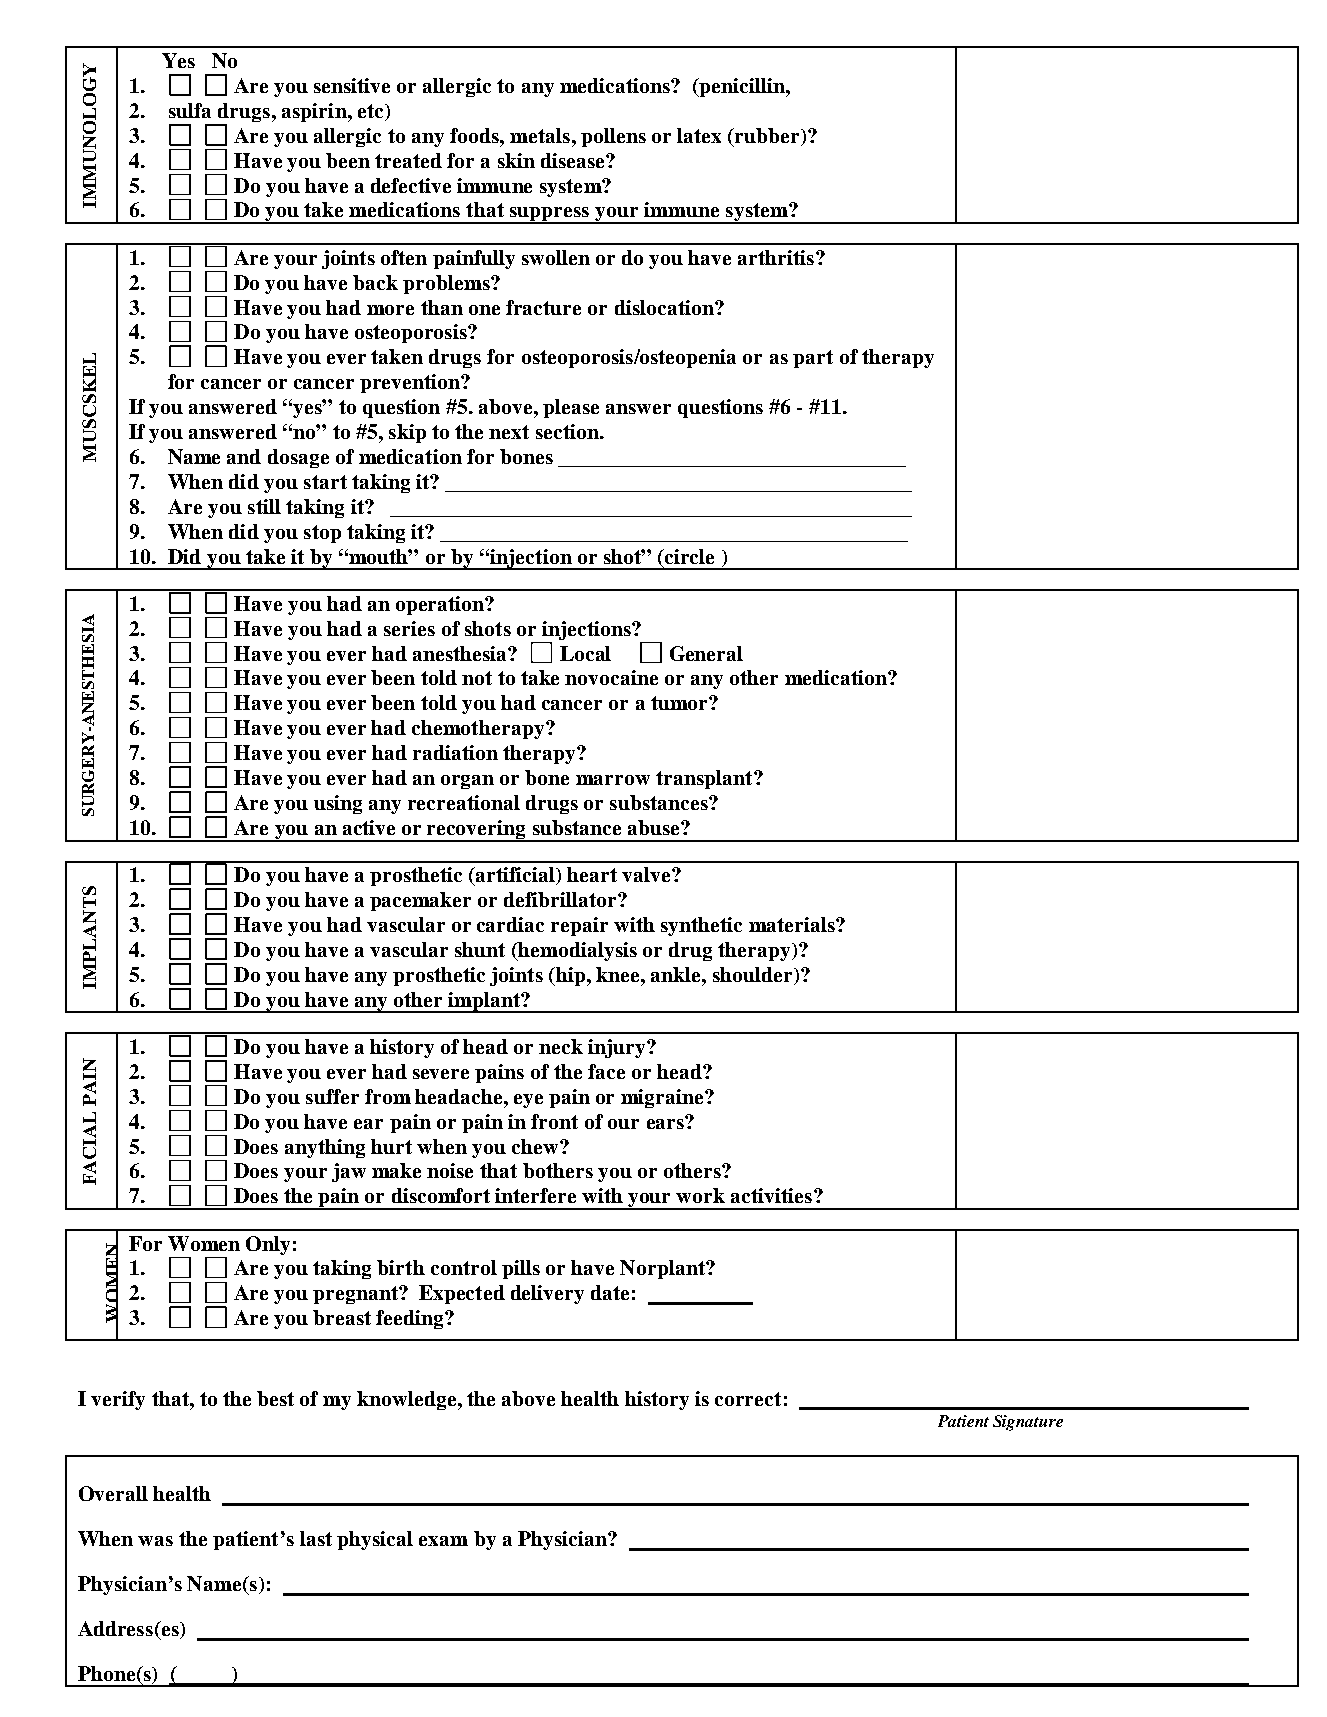 Image resolution: width=1327 pixels, height=1717 pixels. What do you see at coordinates (767, 137) in the screenshot?
I see `rubber` at bounding box center [767, 137].
